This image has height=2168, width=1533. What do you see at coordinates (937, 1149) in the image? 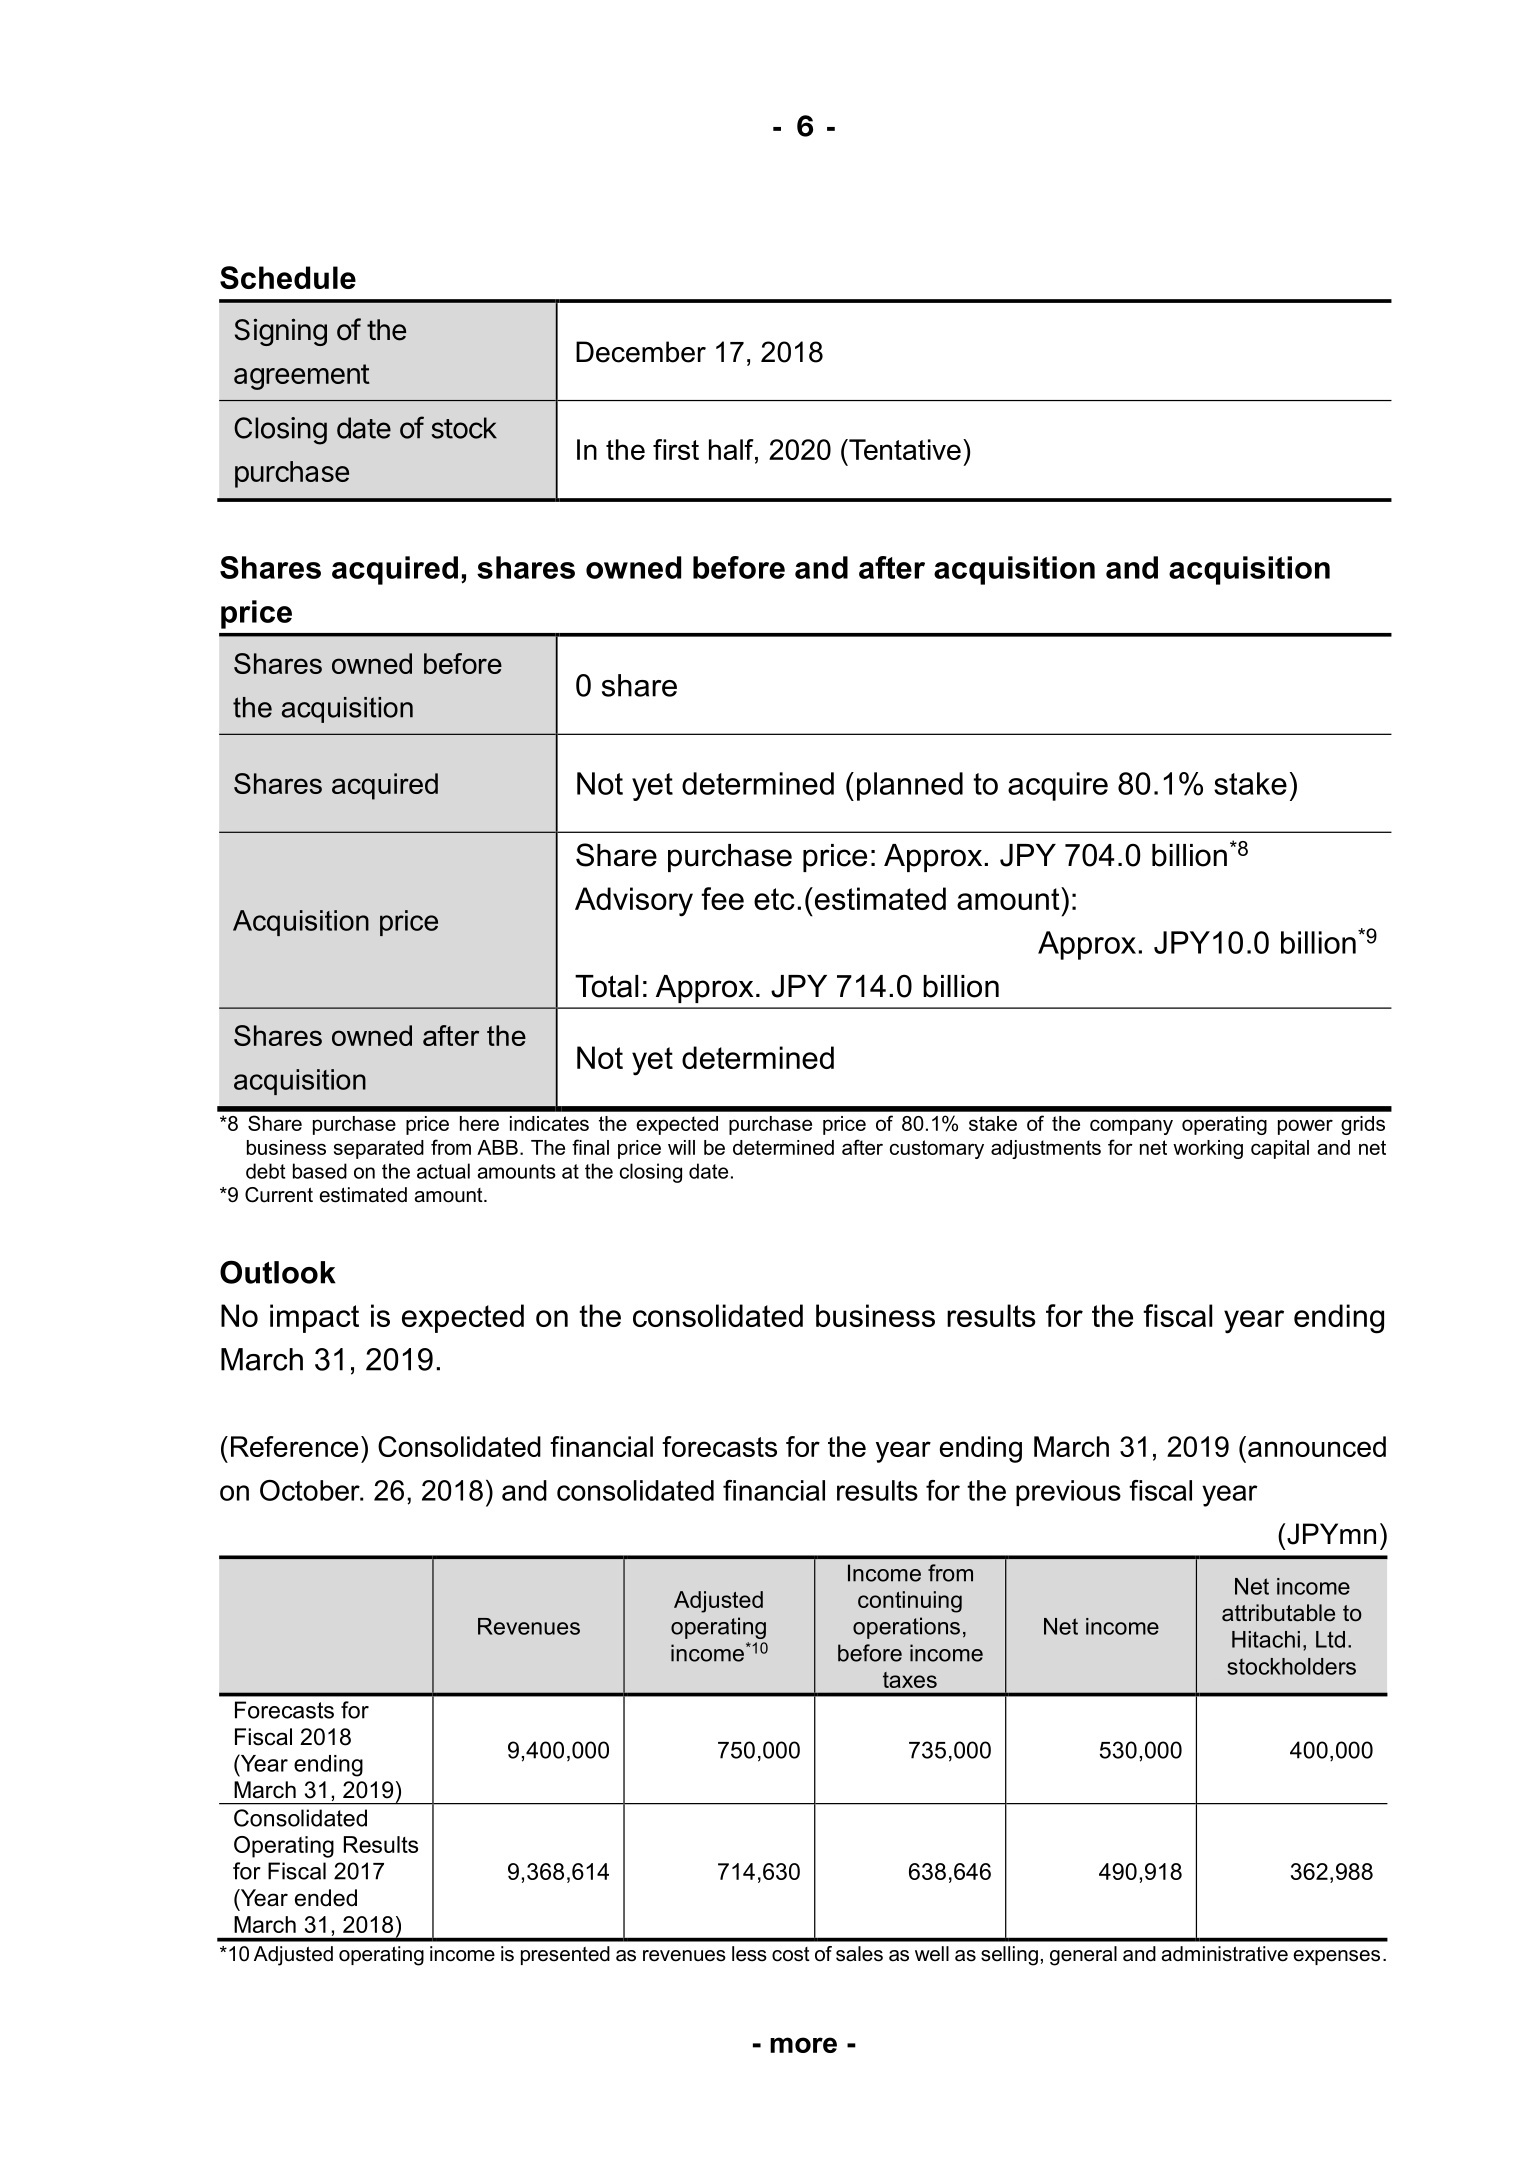
I see `customary` at bounding box center [937, 1149].
